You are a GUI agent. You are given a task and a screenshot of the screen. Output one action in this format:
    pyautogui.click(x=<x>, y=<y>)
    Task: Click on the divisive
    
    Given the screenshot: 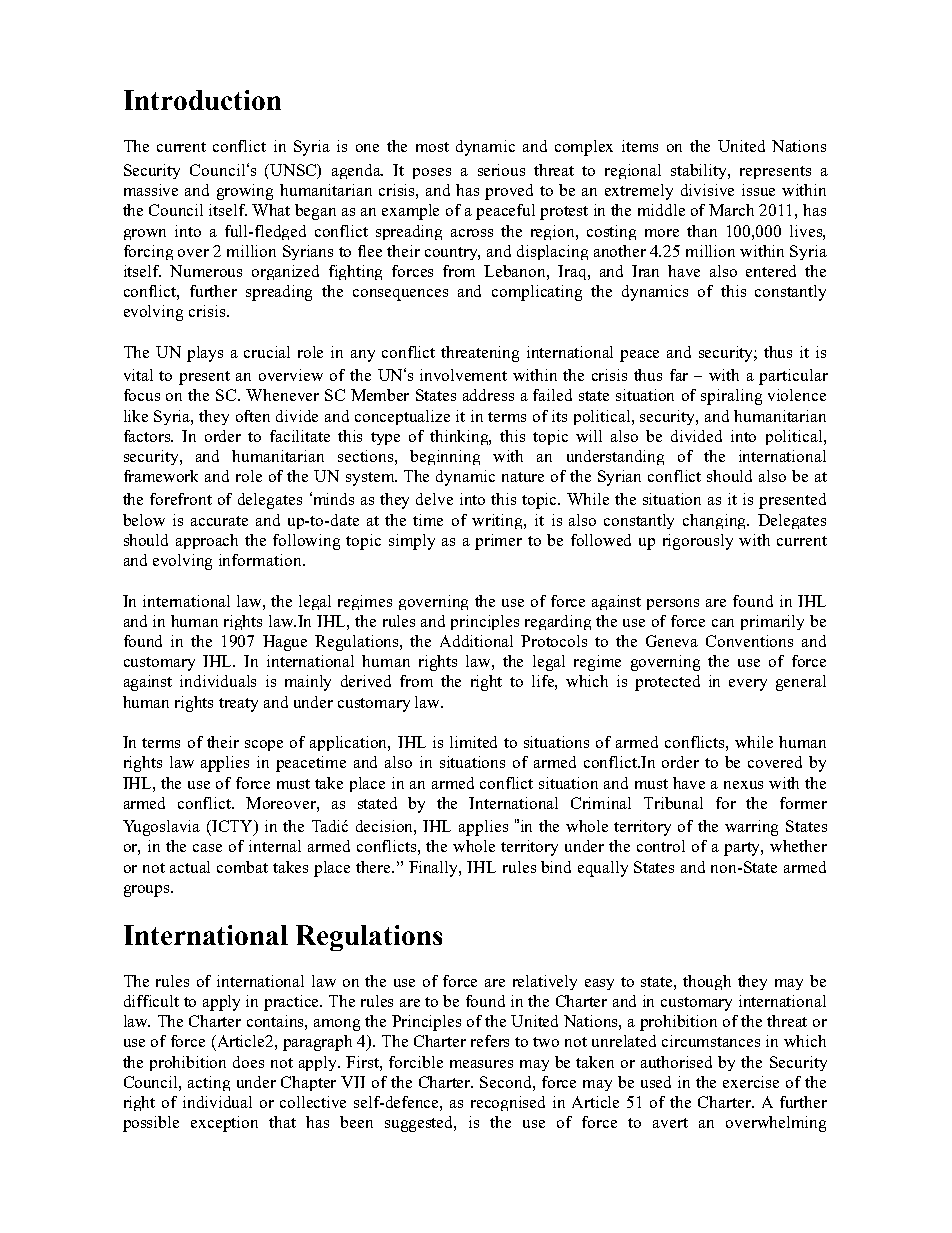 What is the action you would take?
    pyautogui.click(x=707, y=190)
